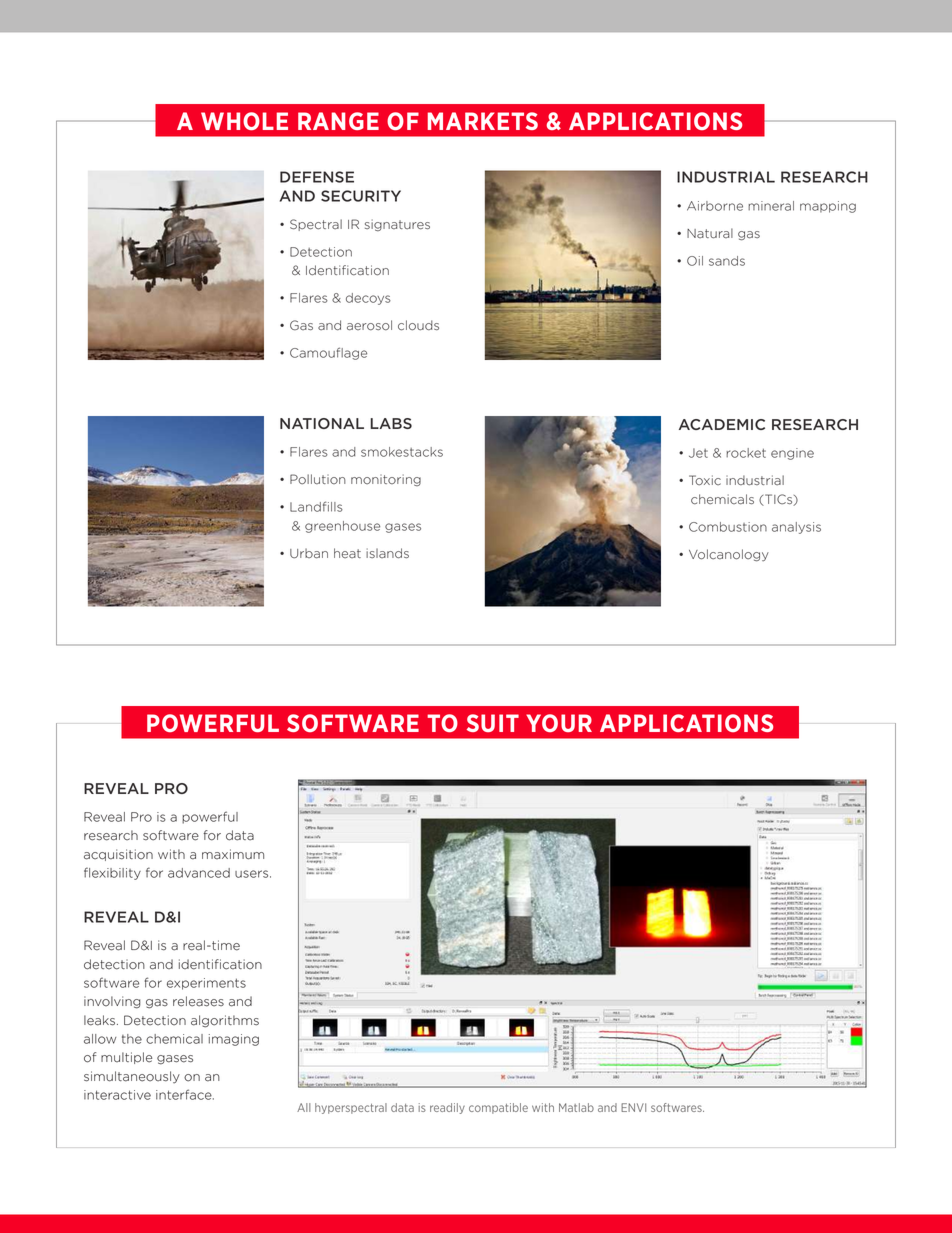 The height and width of the page is (1233, 952). I want to click on Urban, so click(309, 553).
